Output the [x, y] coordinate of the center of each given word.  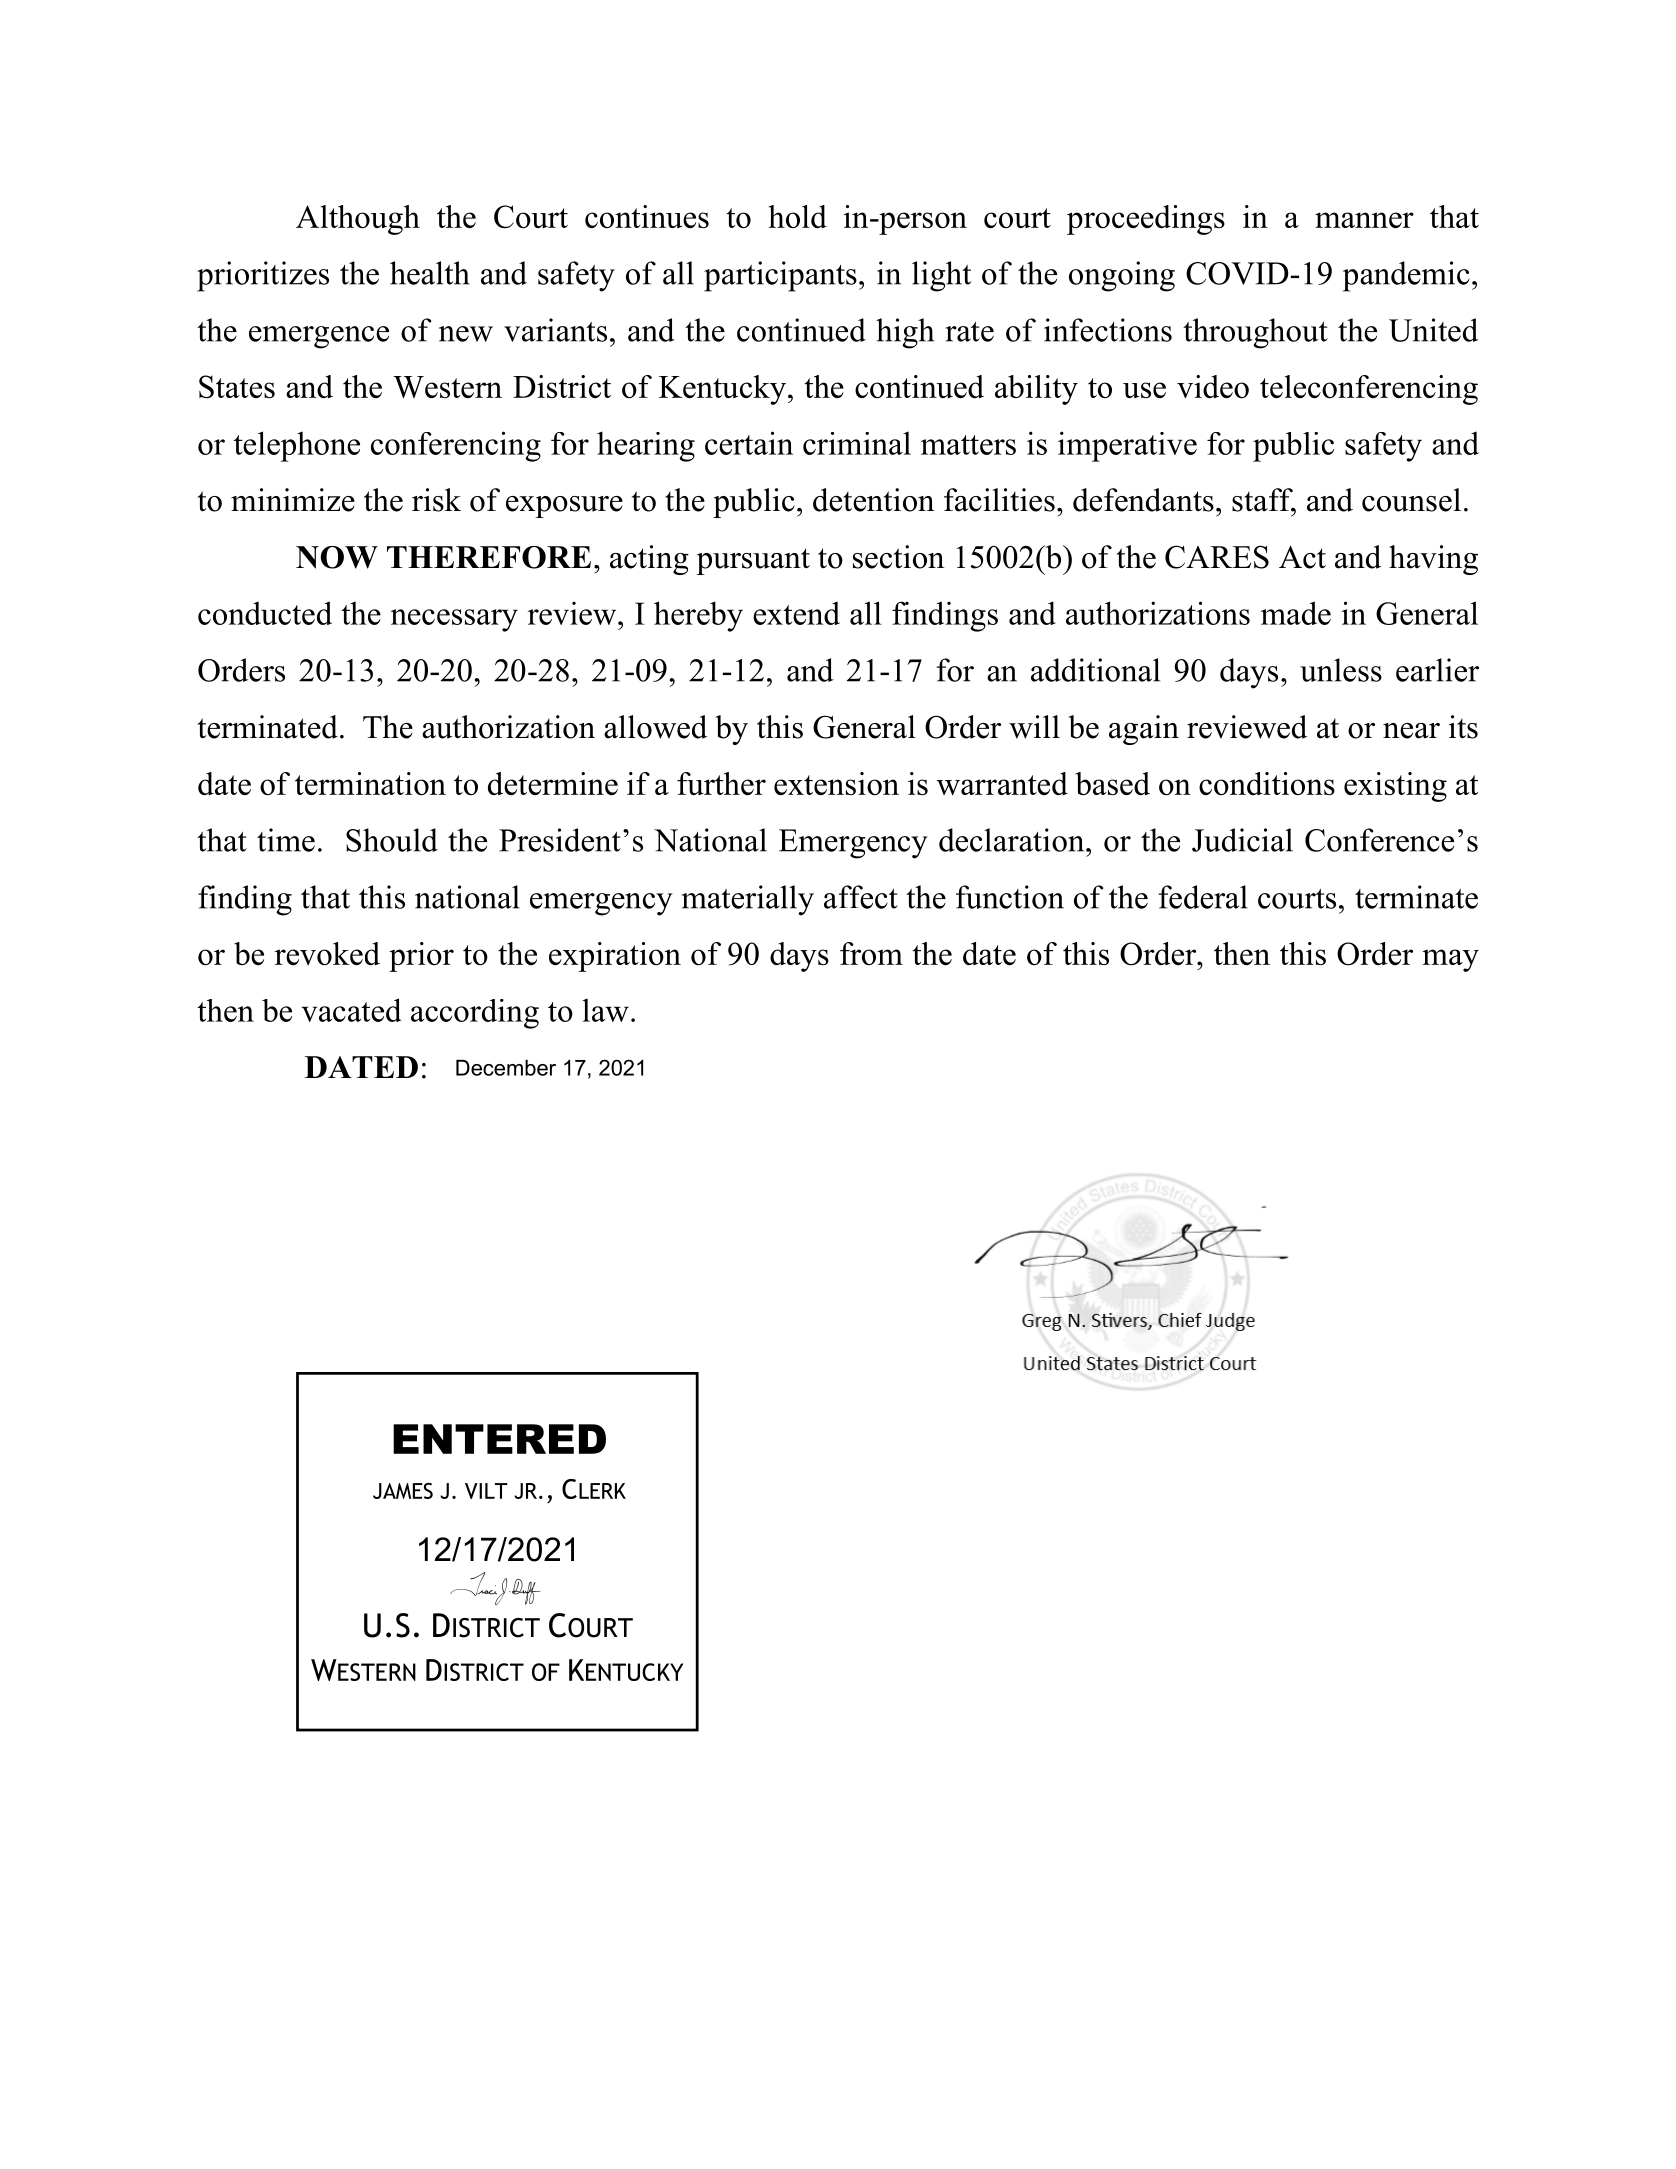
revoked [327, 953]
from [871, 953]
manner [1364, 220]
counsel [1411, 500]
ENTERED [499, 1439]
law [605, 1010]
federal [1203, 897]
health [430, 273]
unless [1341, 670]
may [1450, 960]
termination [370, 783]
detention [873, 500]
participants [780, 276]
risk [436, 500]
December [506, 1068]
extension [836, 783]
